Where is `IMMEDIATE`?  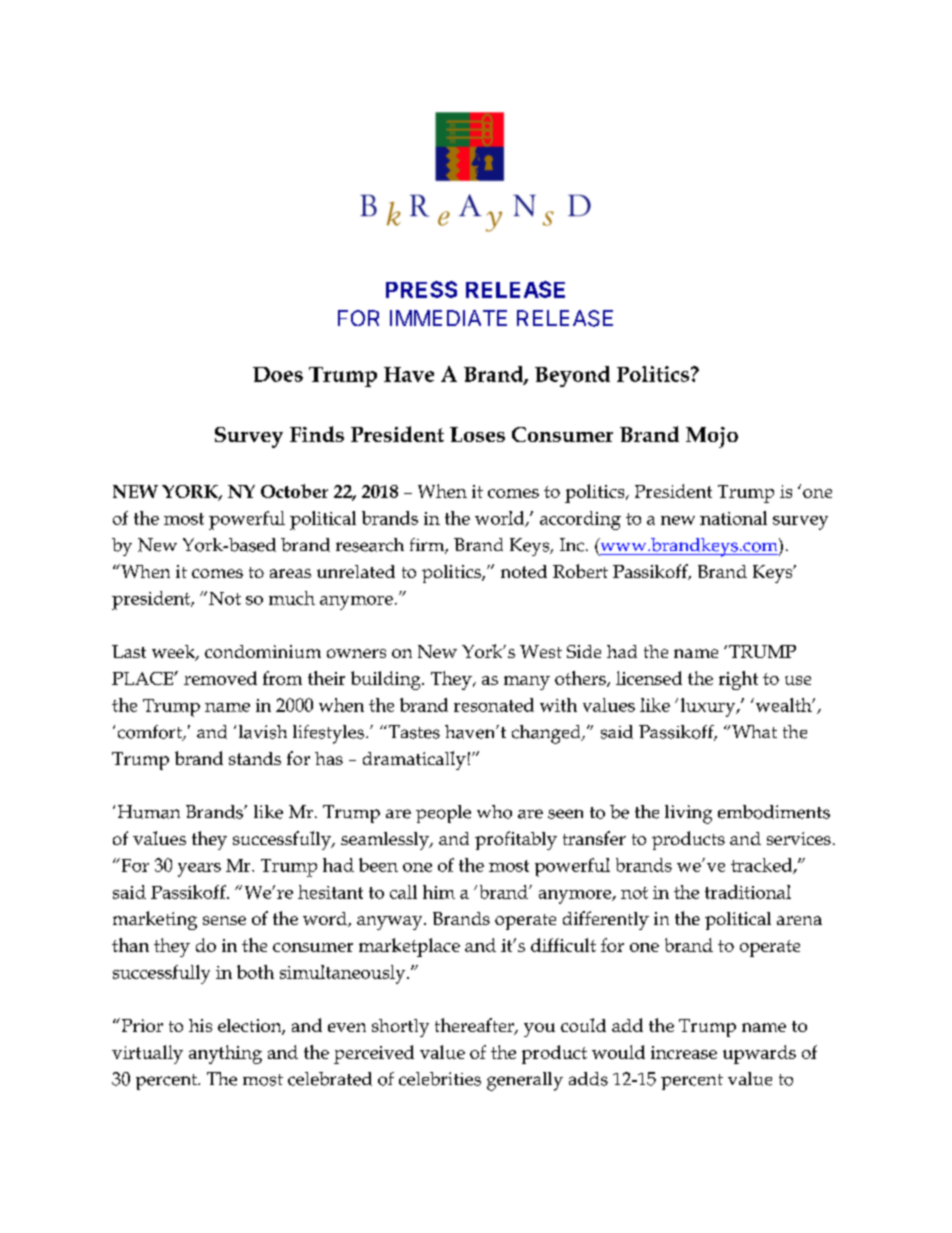 IMMEDIATE is located at coordinates (448, 318).
